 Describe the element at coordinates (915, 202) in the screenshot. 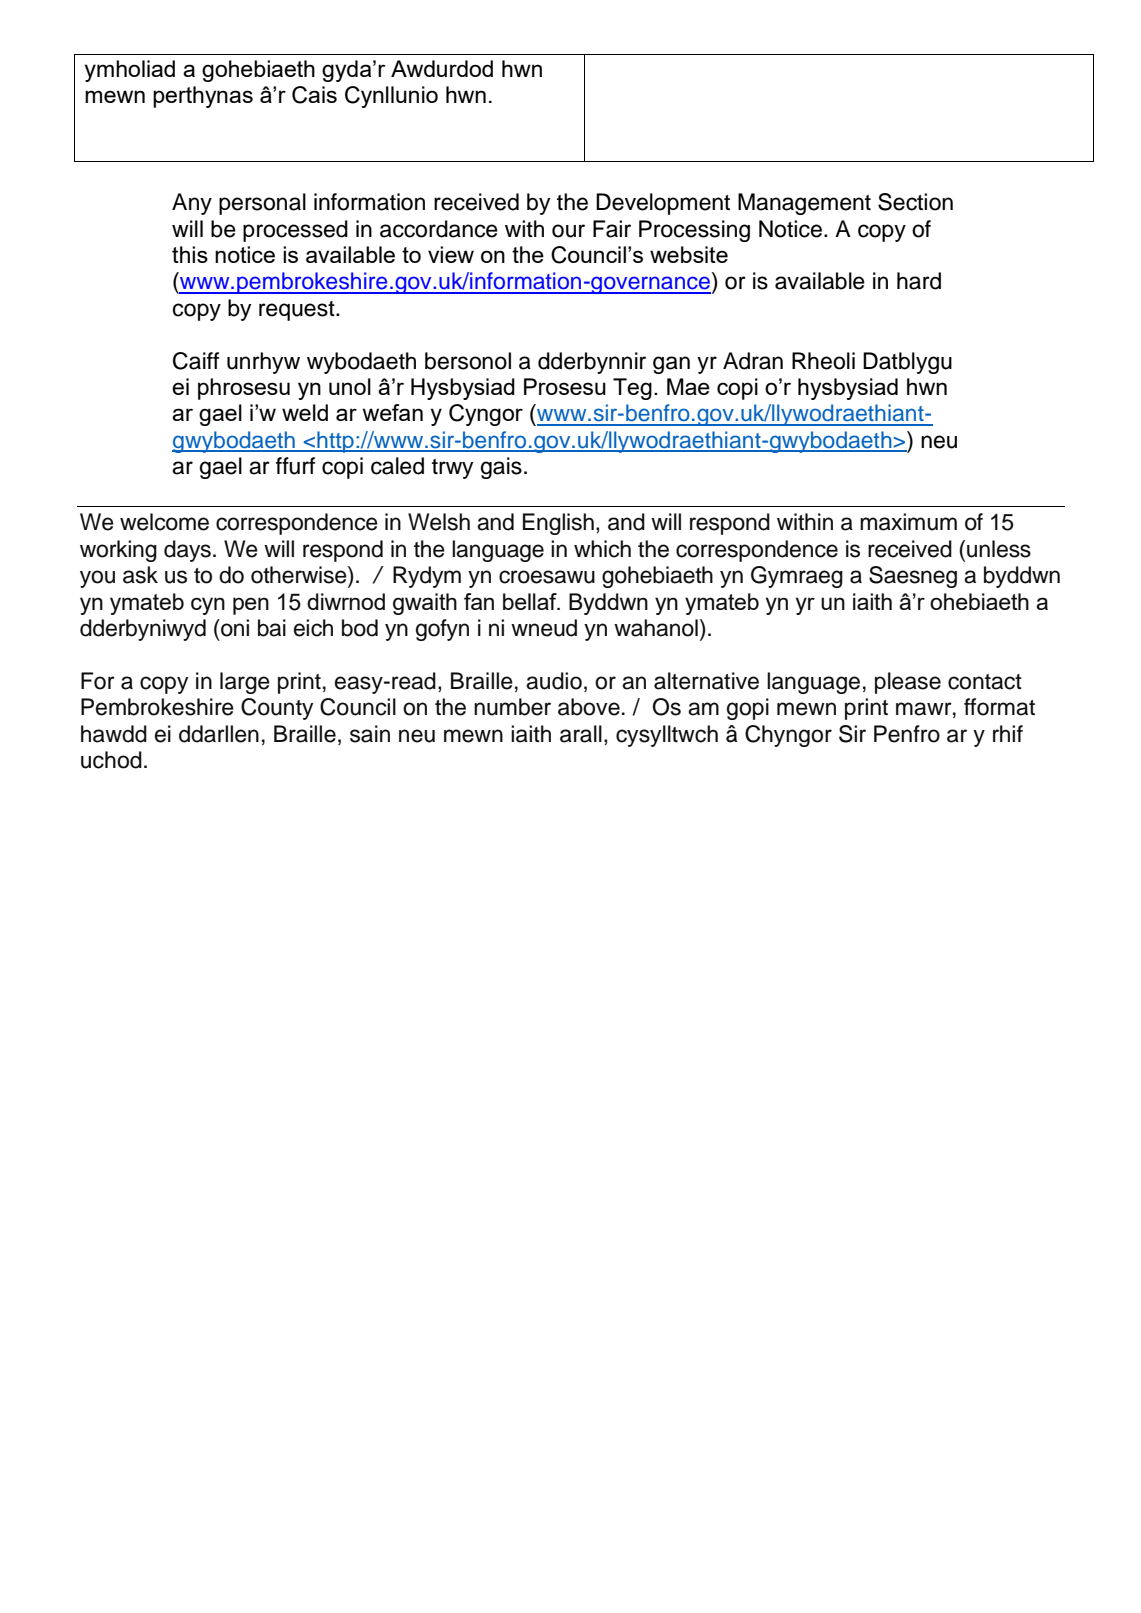

I see `Section` at that location.
